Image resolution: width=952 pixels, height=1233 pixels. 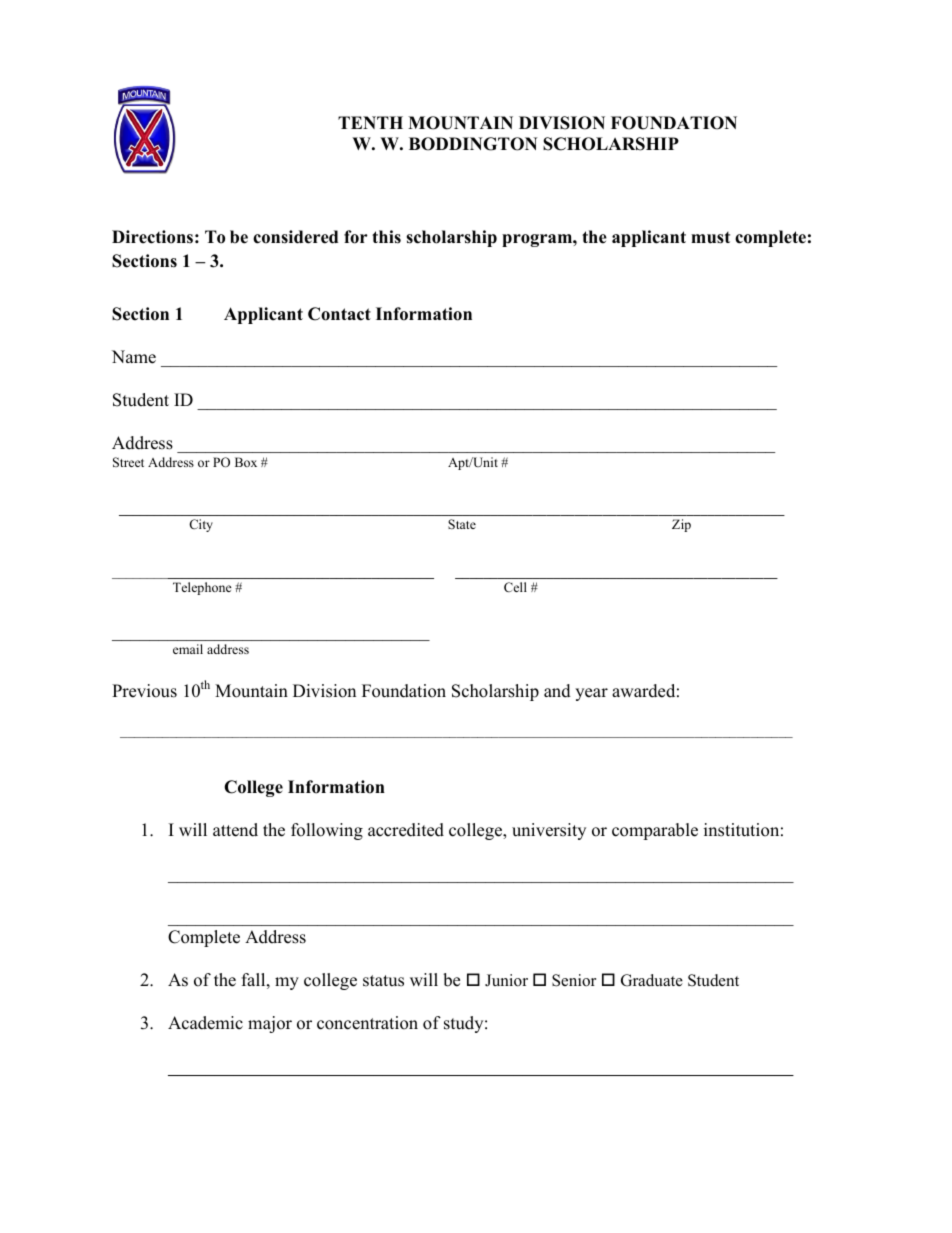 I want to click on Box, so click(x=246, y=462).
